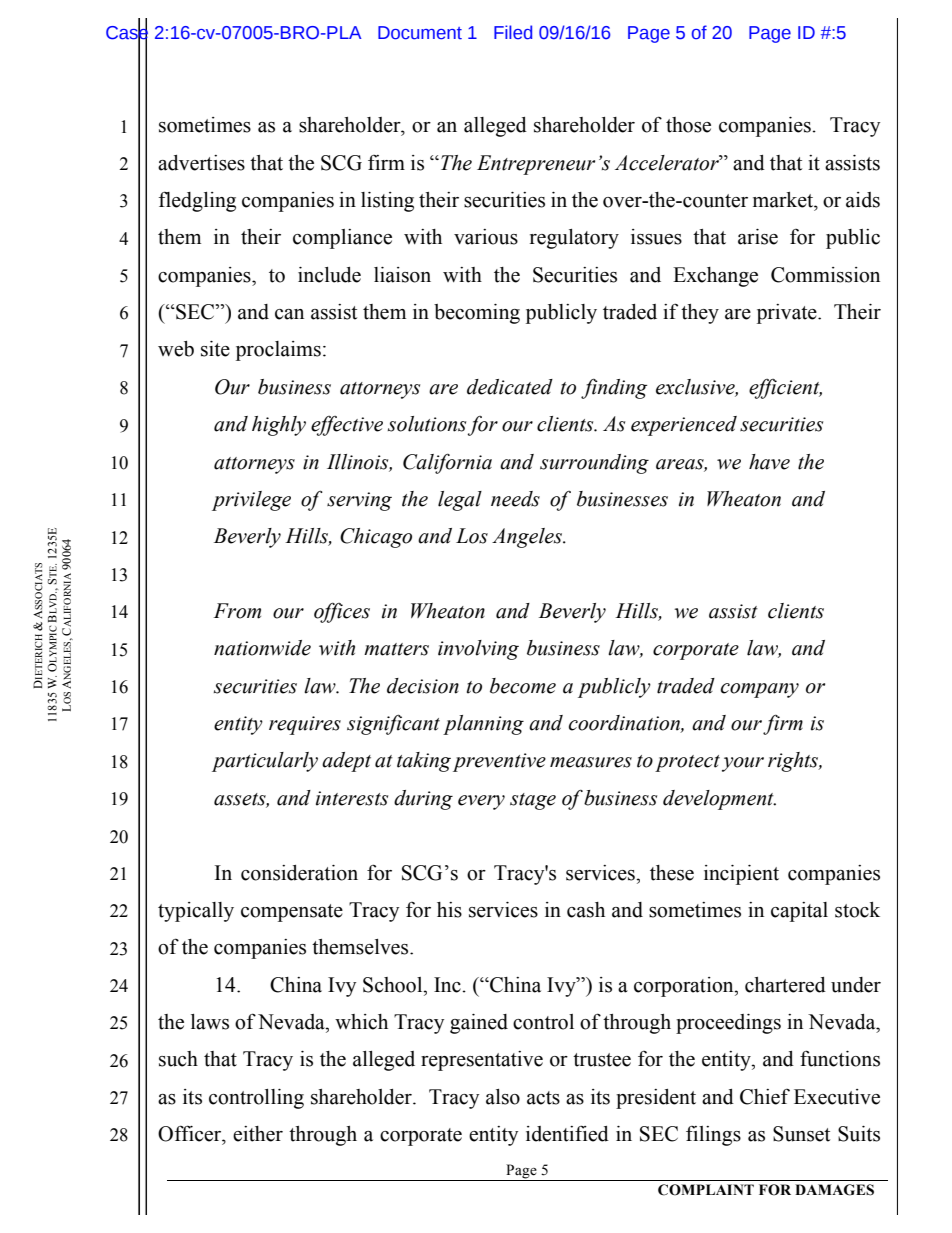 The width and height of the image is (952, 1233). I want to click on filings, so click(713, 1136).
